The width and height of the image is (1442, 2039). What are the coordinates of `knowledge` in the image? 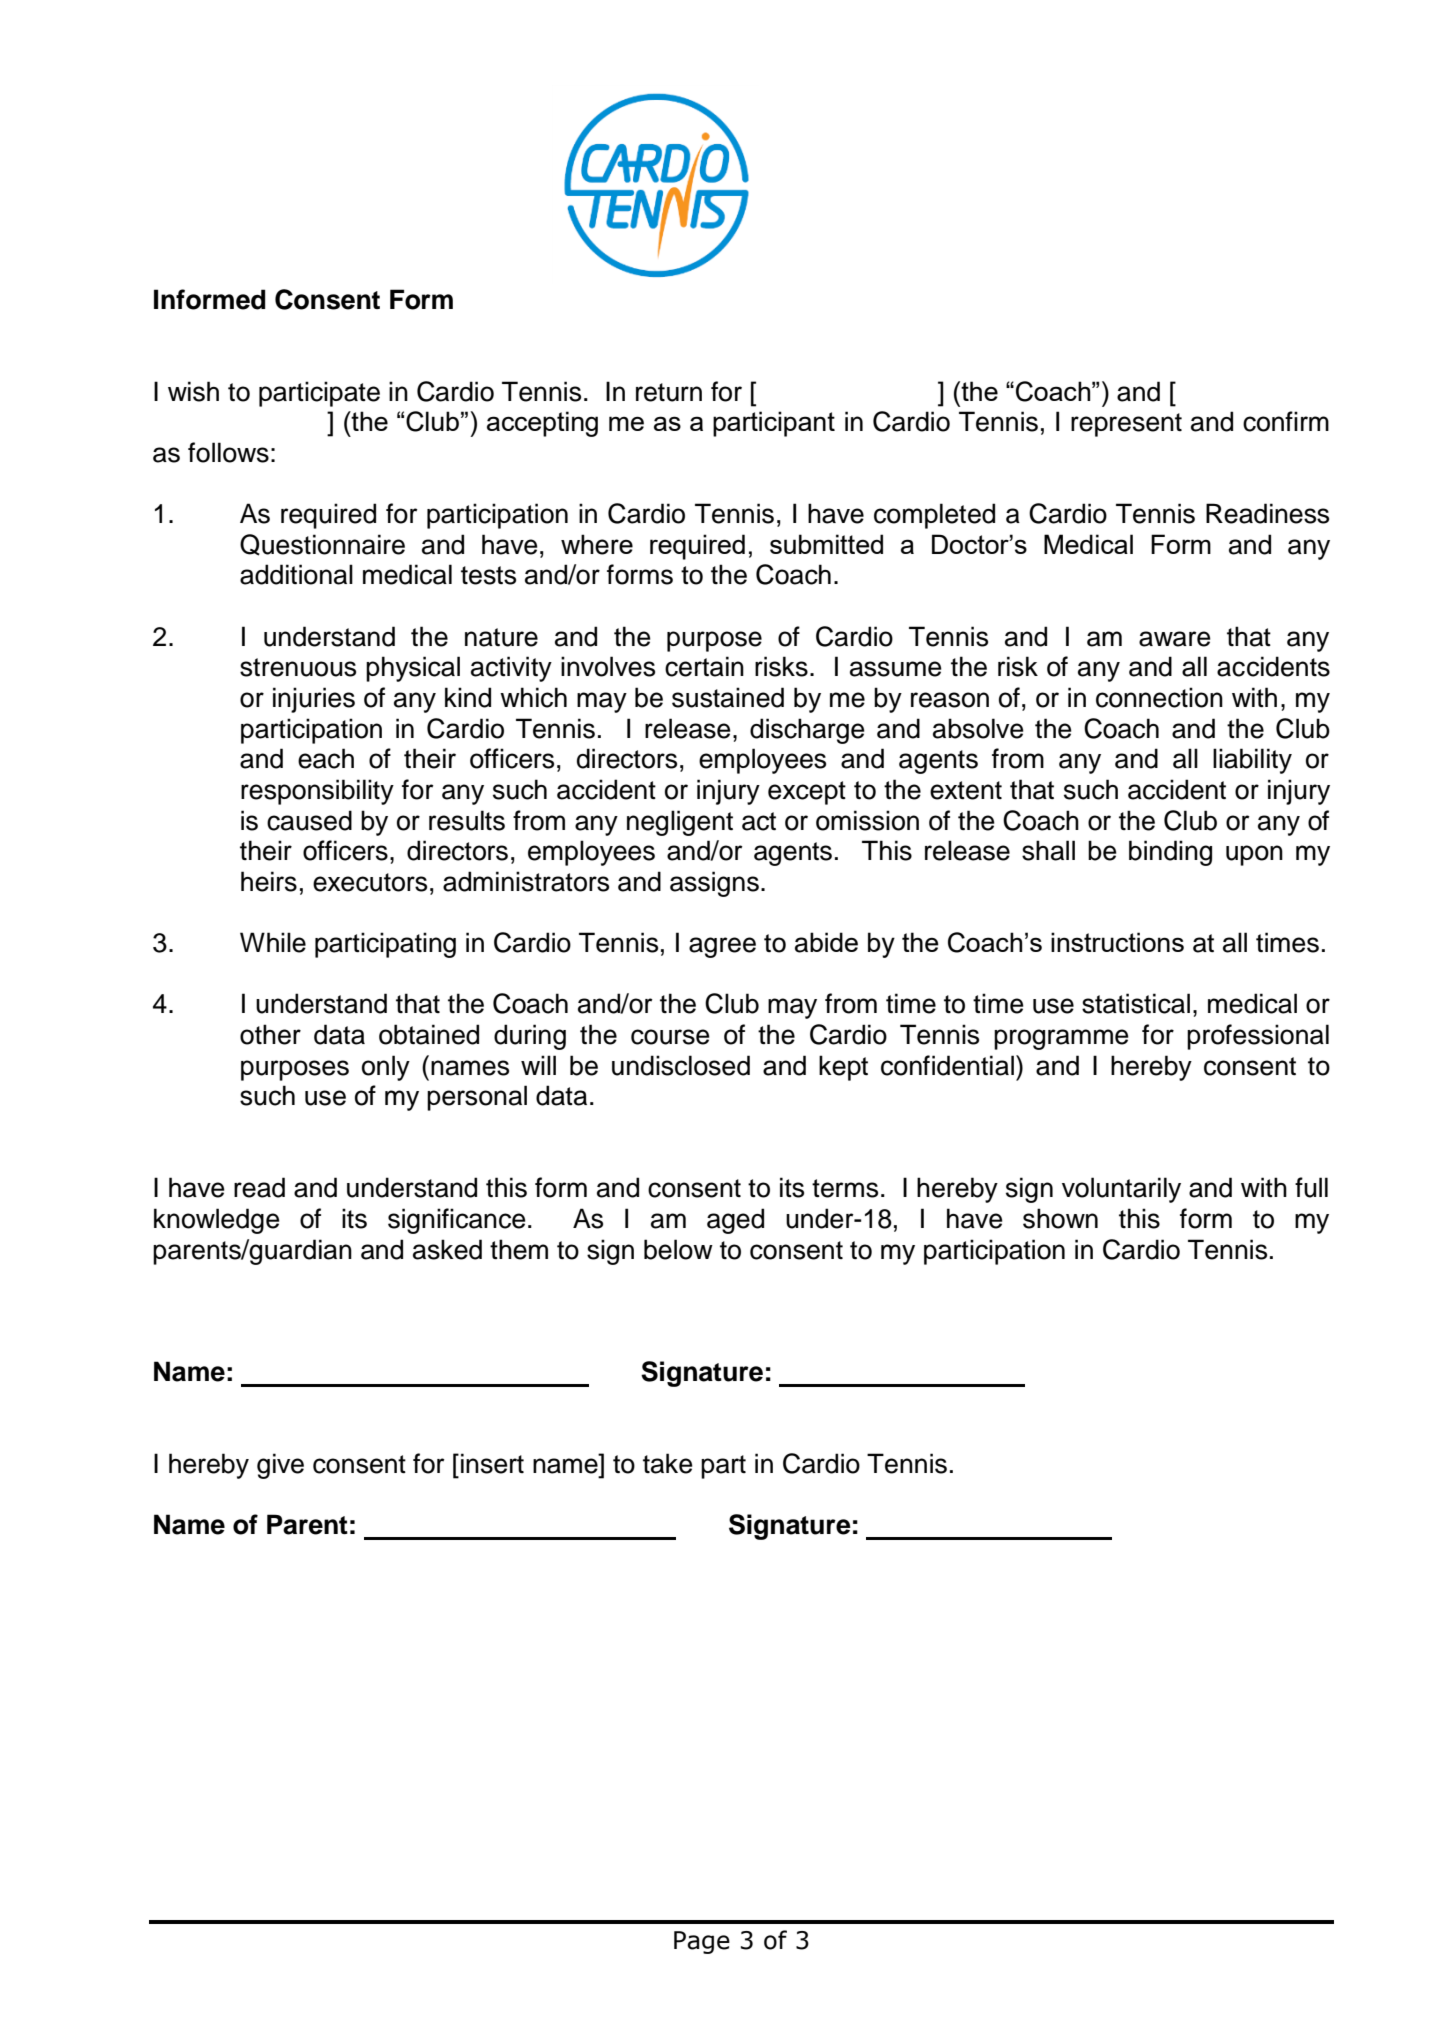 It's located at (217, 1221).
